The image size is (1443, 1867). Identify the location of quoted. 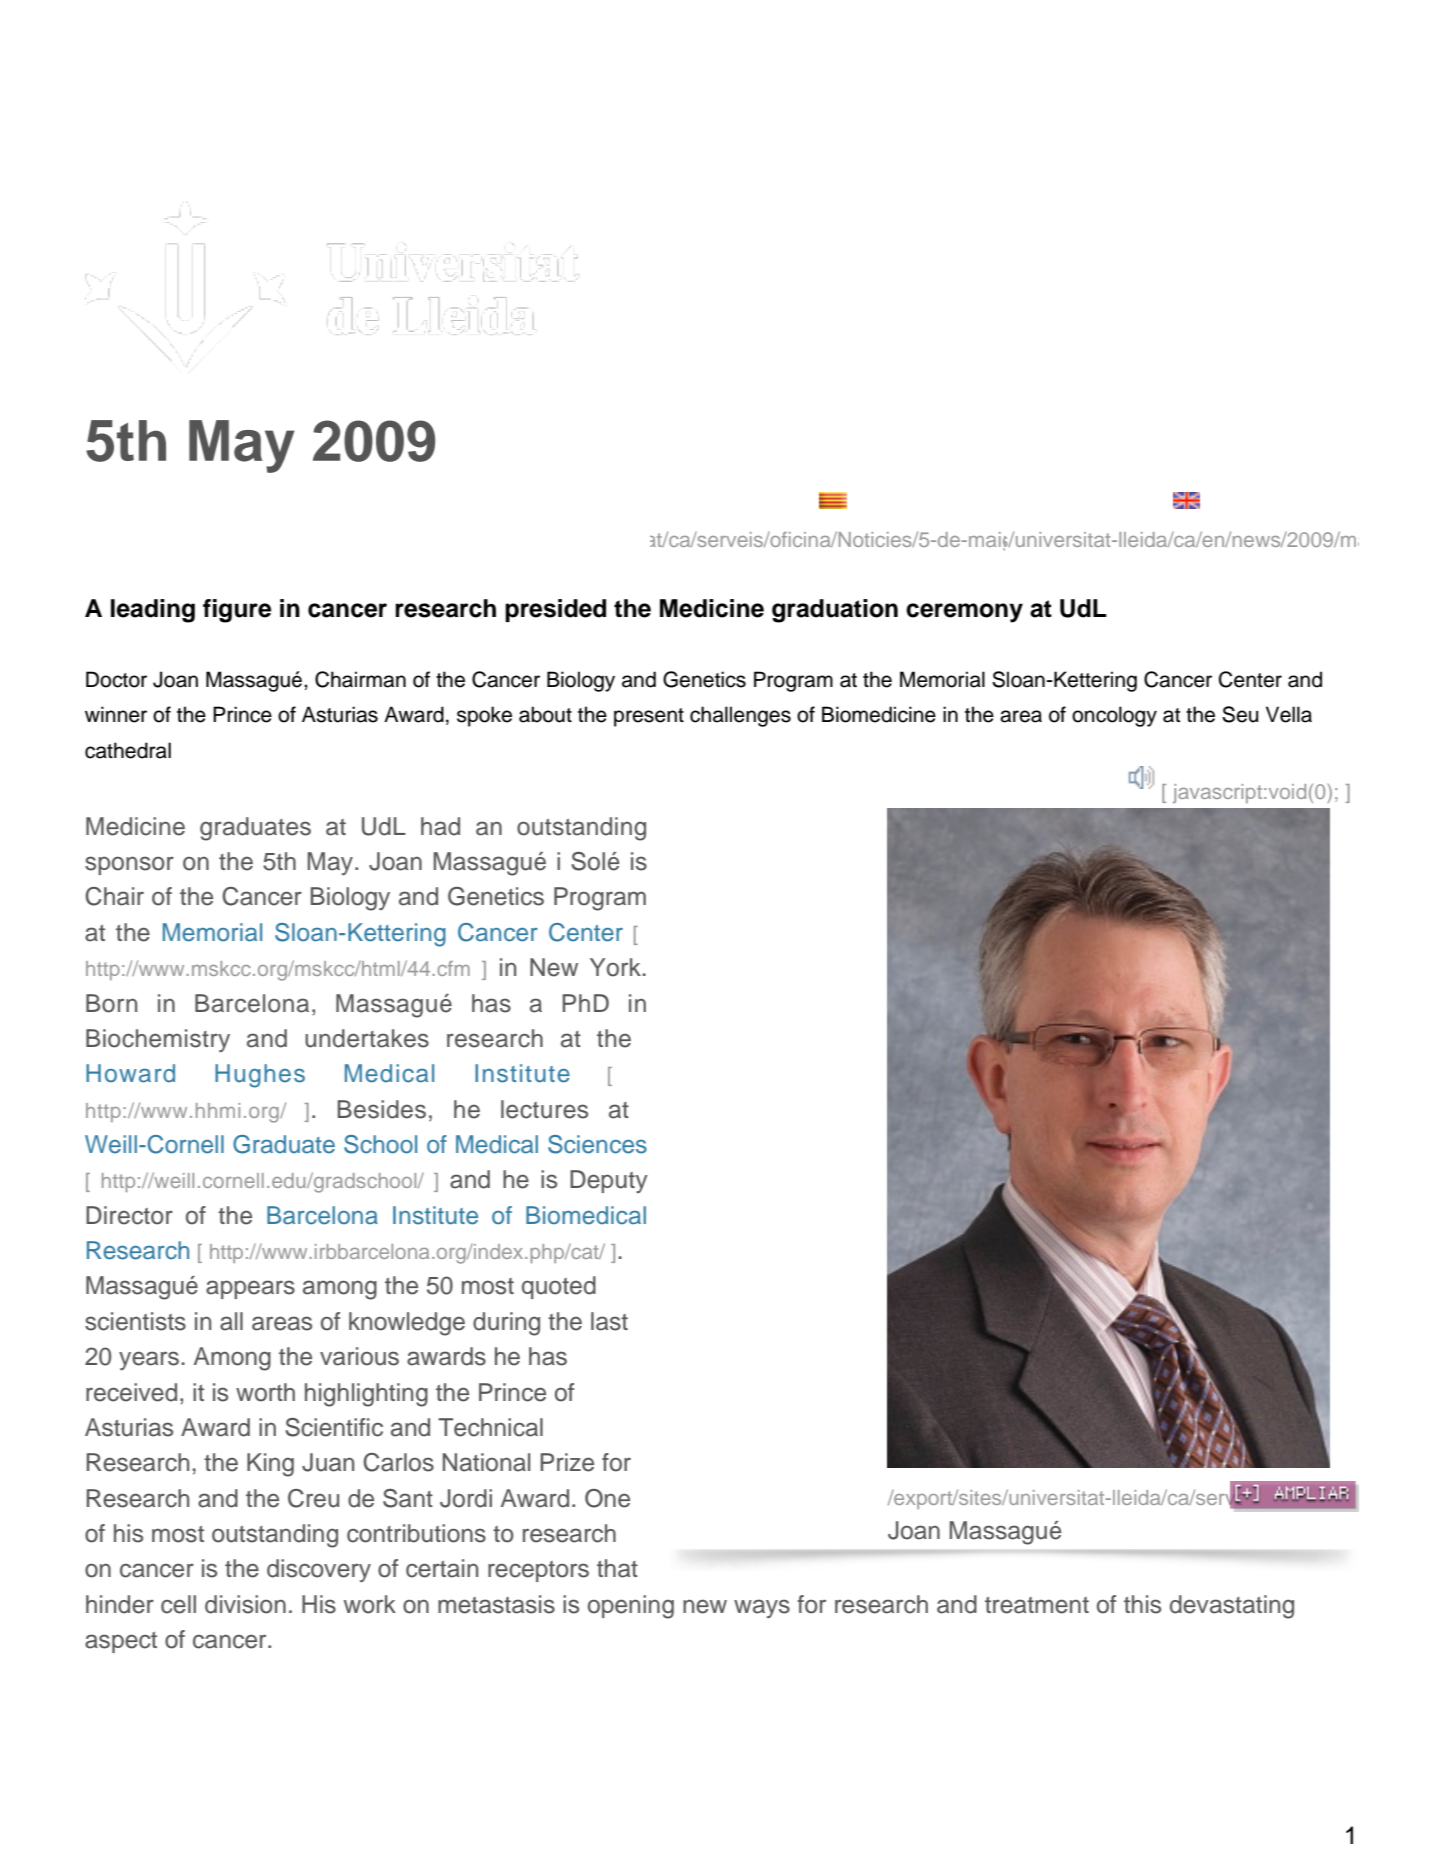
(559, 1287).
